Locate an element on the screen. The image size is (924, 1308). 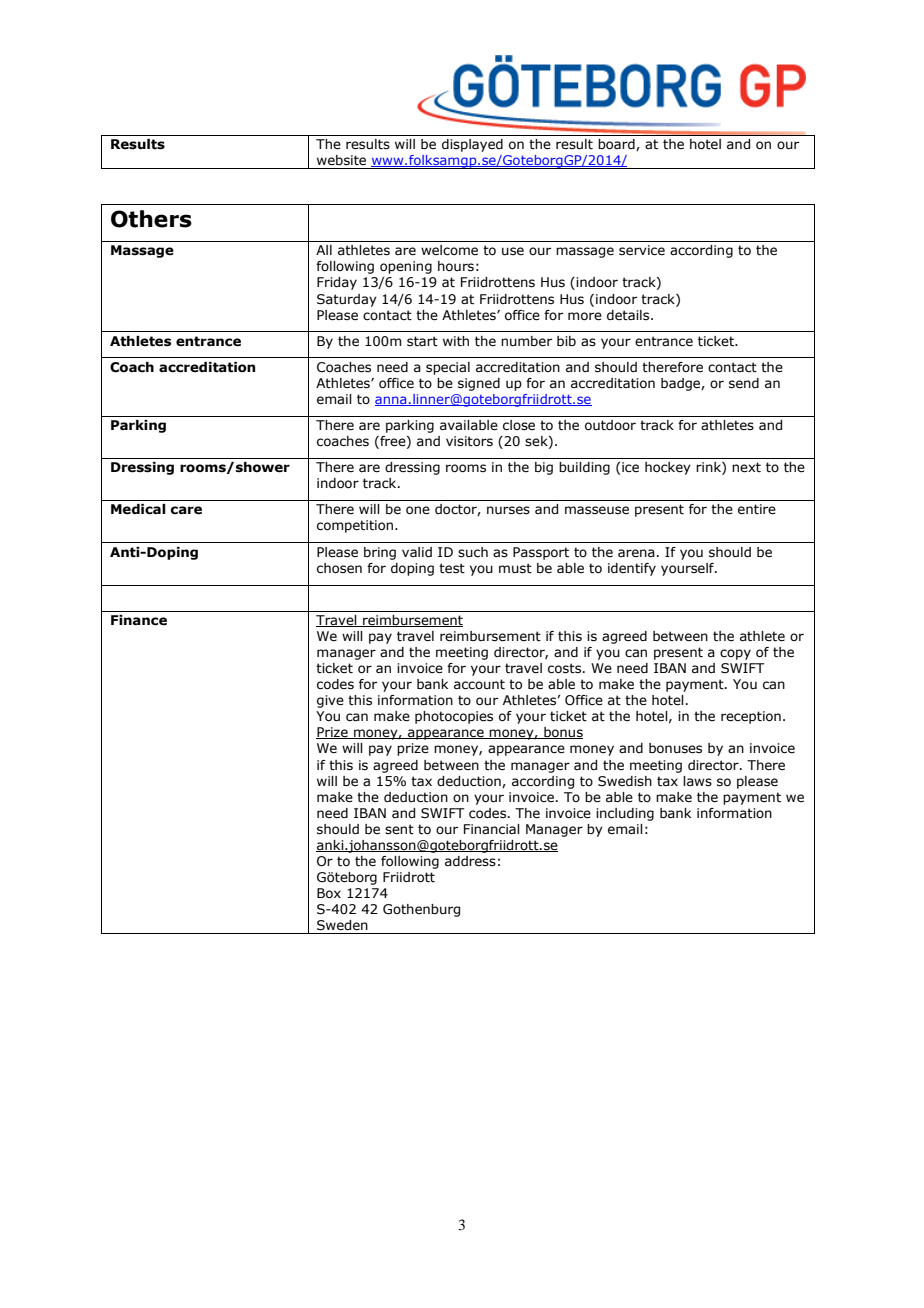
board is located at coordinates (617, 145).
